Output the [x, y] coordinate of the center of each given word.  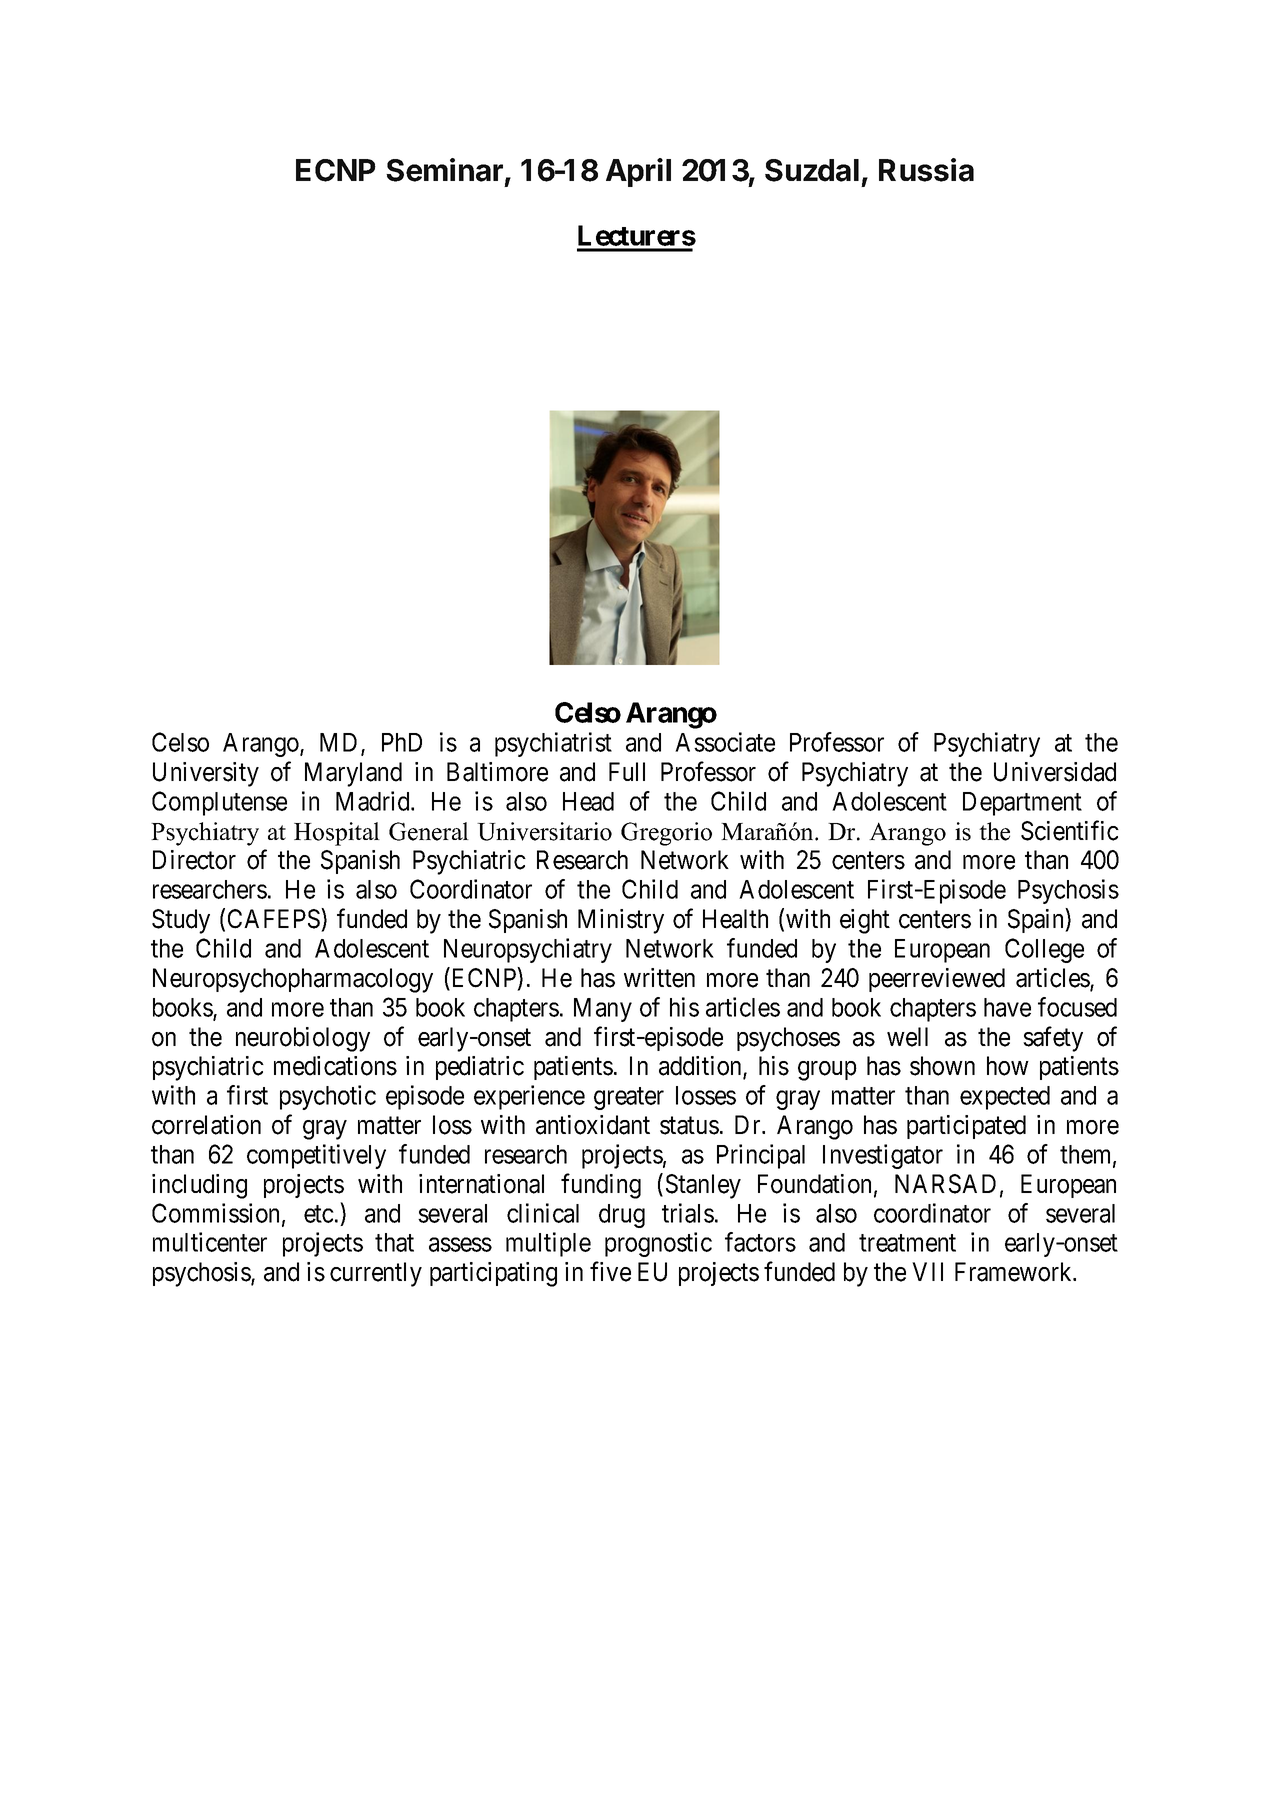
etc [319, 1214]
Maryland [353, 774]
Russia [926, 170]
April [638, 172]
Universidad [1055, 772]
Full [627, 771]
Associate [725, 742]
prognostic [658, 1244]
